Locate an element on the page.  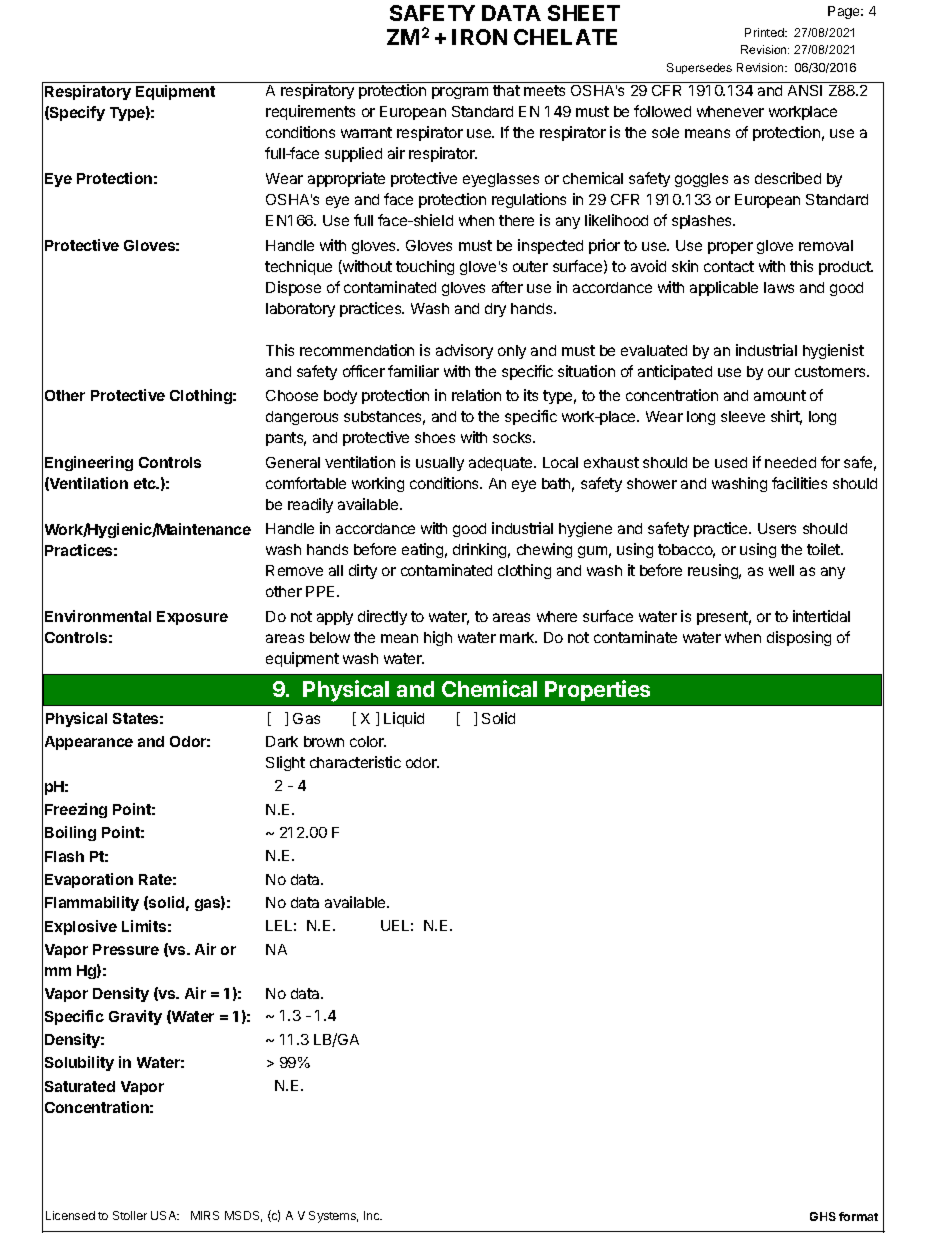
Printed is located at coordinates (765, 32).
